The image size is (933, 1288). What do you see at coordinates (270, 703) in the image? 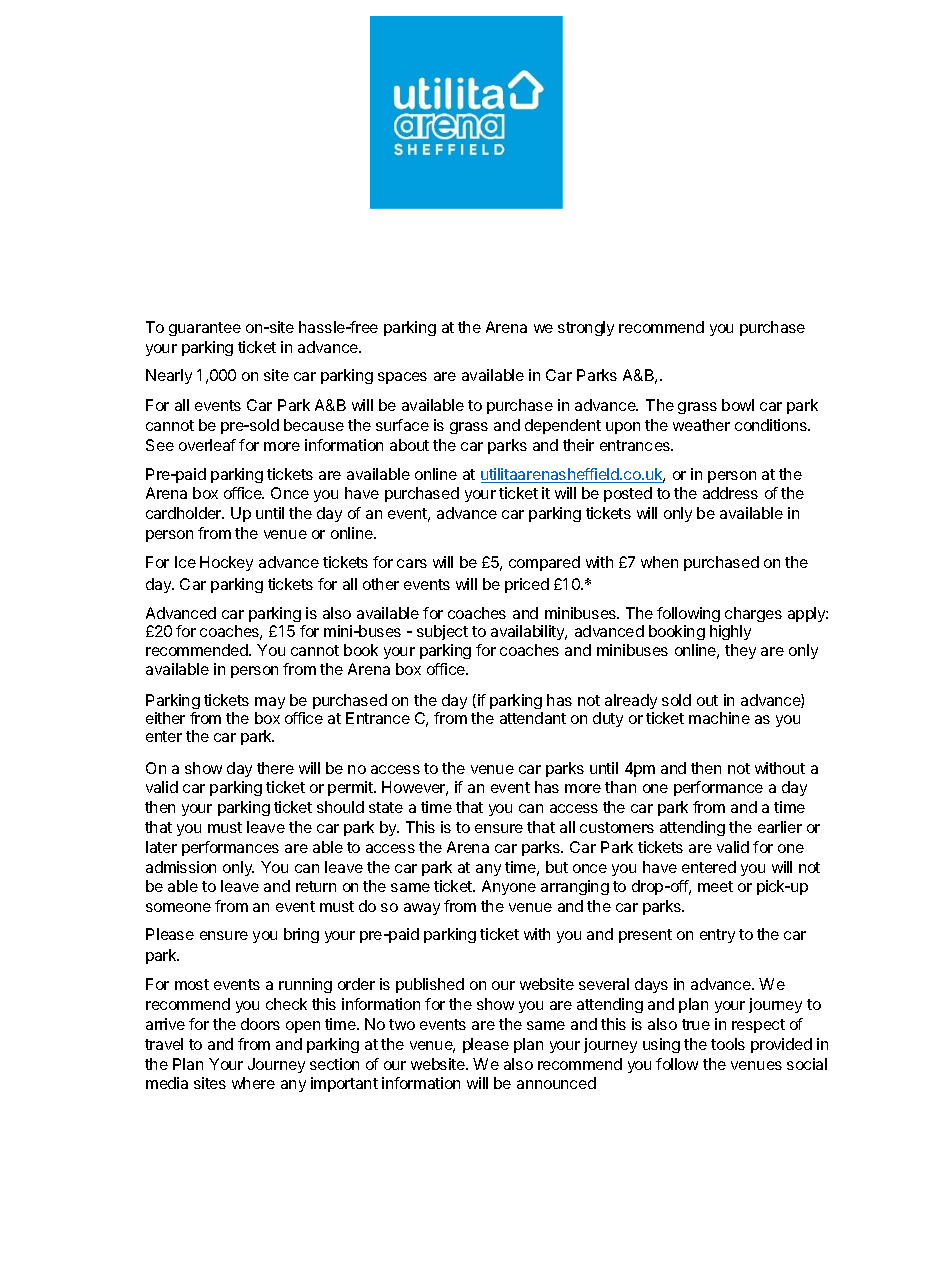
I see `may` at bounding box center [270, 703].
